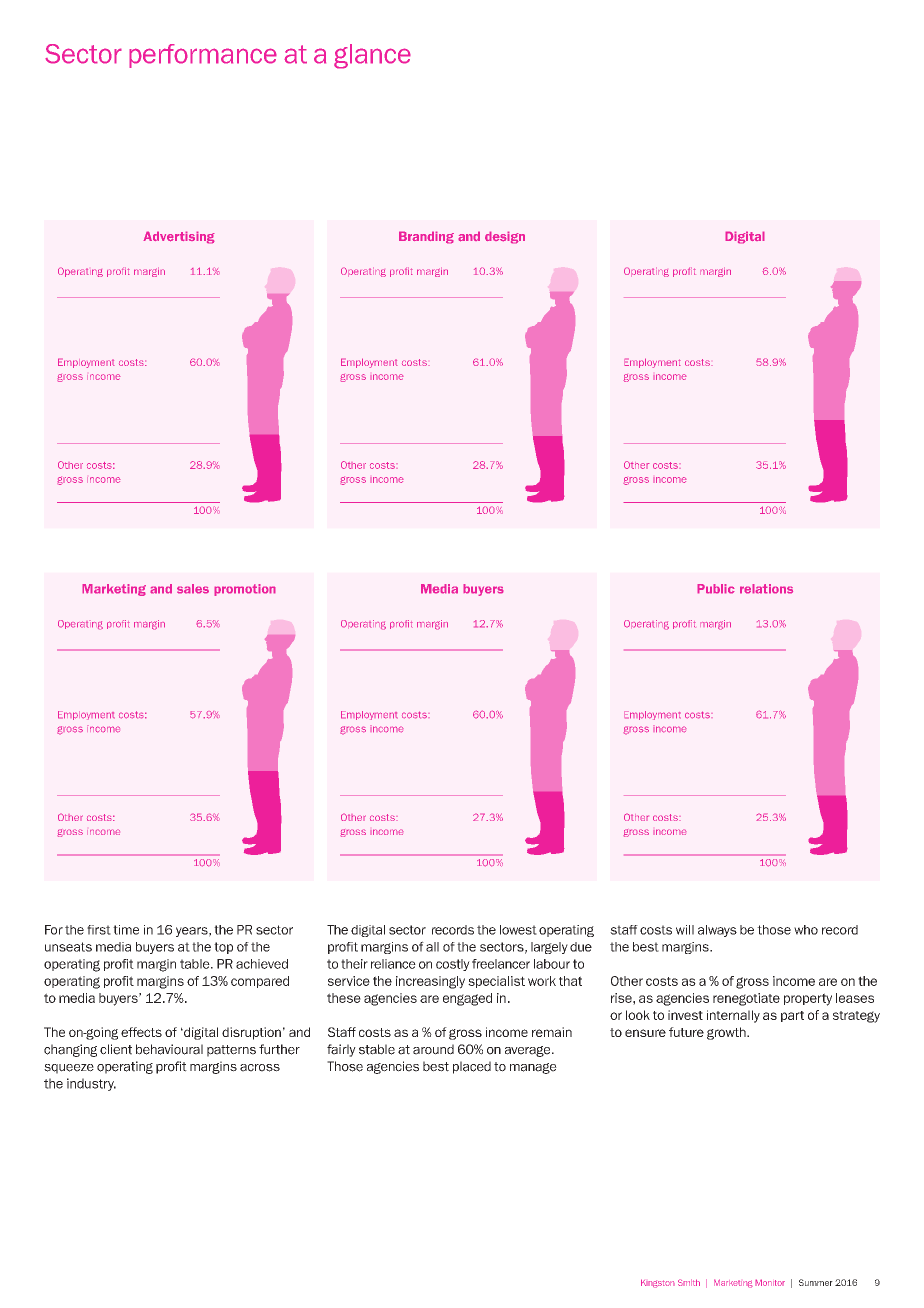 The width and height of the screenshot is (924, 1308). I want to click on squeeze, so click(69, 1069).
